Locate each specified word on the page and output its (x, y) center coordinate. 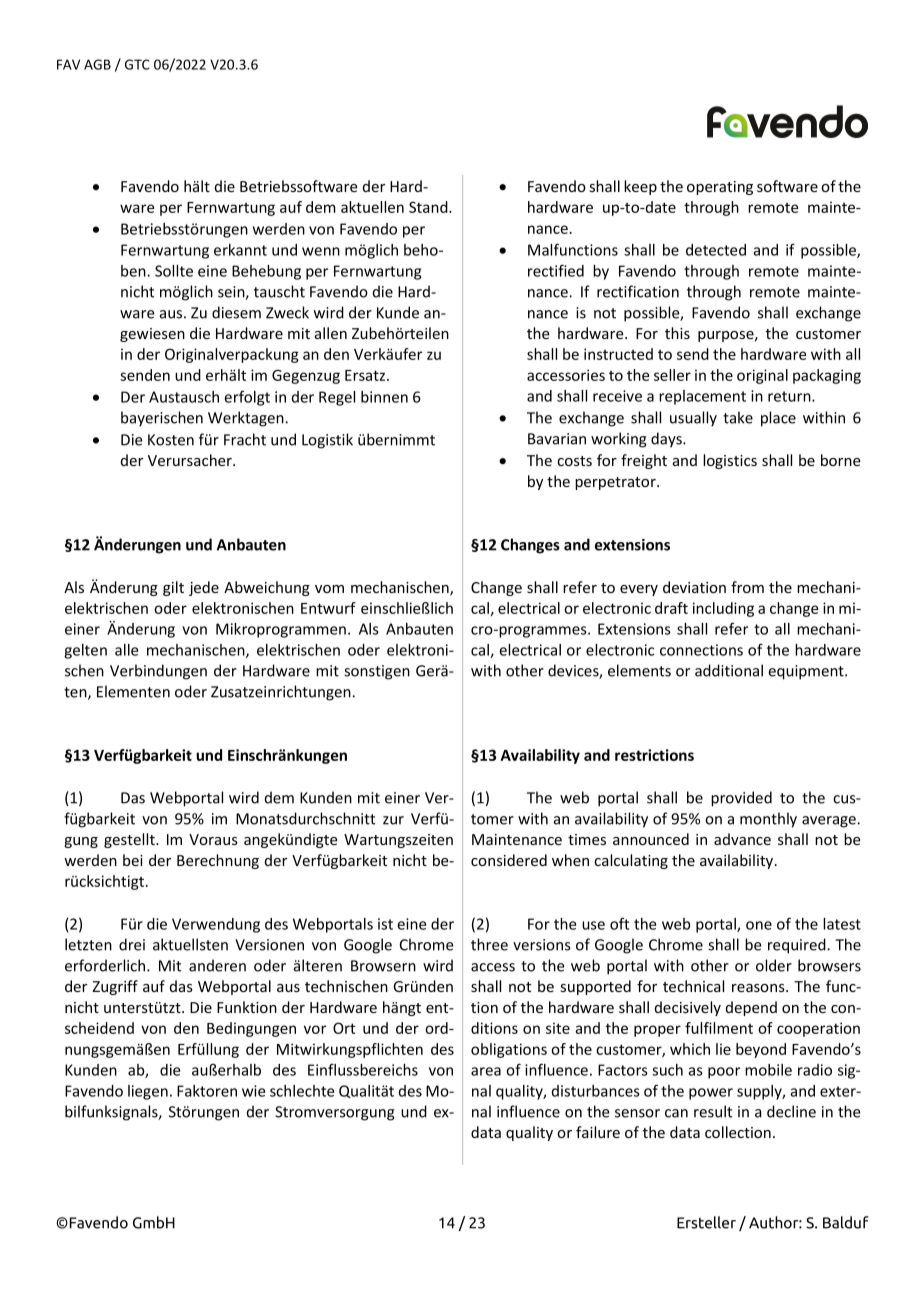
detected (716, 250)
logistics (730, 461)
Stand (429, 207)
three (489, 944)
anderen (217, 965)
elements (639, 670)
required (798, 946)
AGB (97, 64)
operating (720, 188)
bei (133, 860)
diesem (236, 312)
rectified (556, 270)
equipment (807, 672)
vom (329, 589)
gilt (173, 588)
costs (574, 461)
